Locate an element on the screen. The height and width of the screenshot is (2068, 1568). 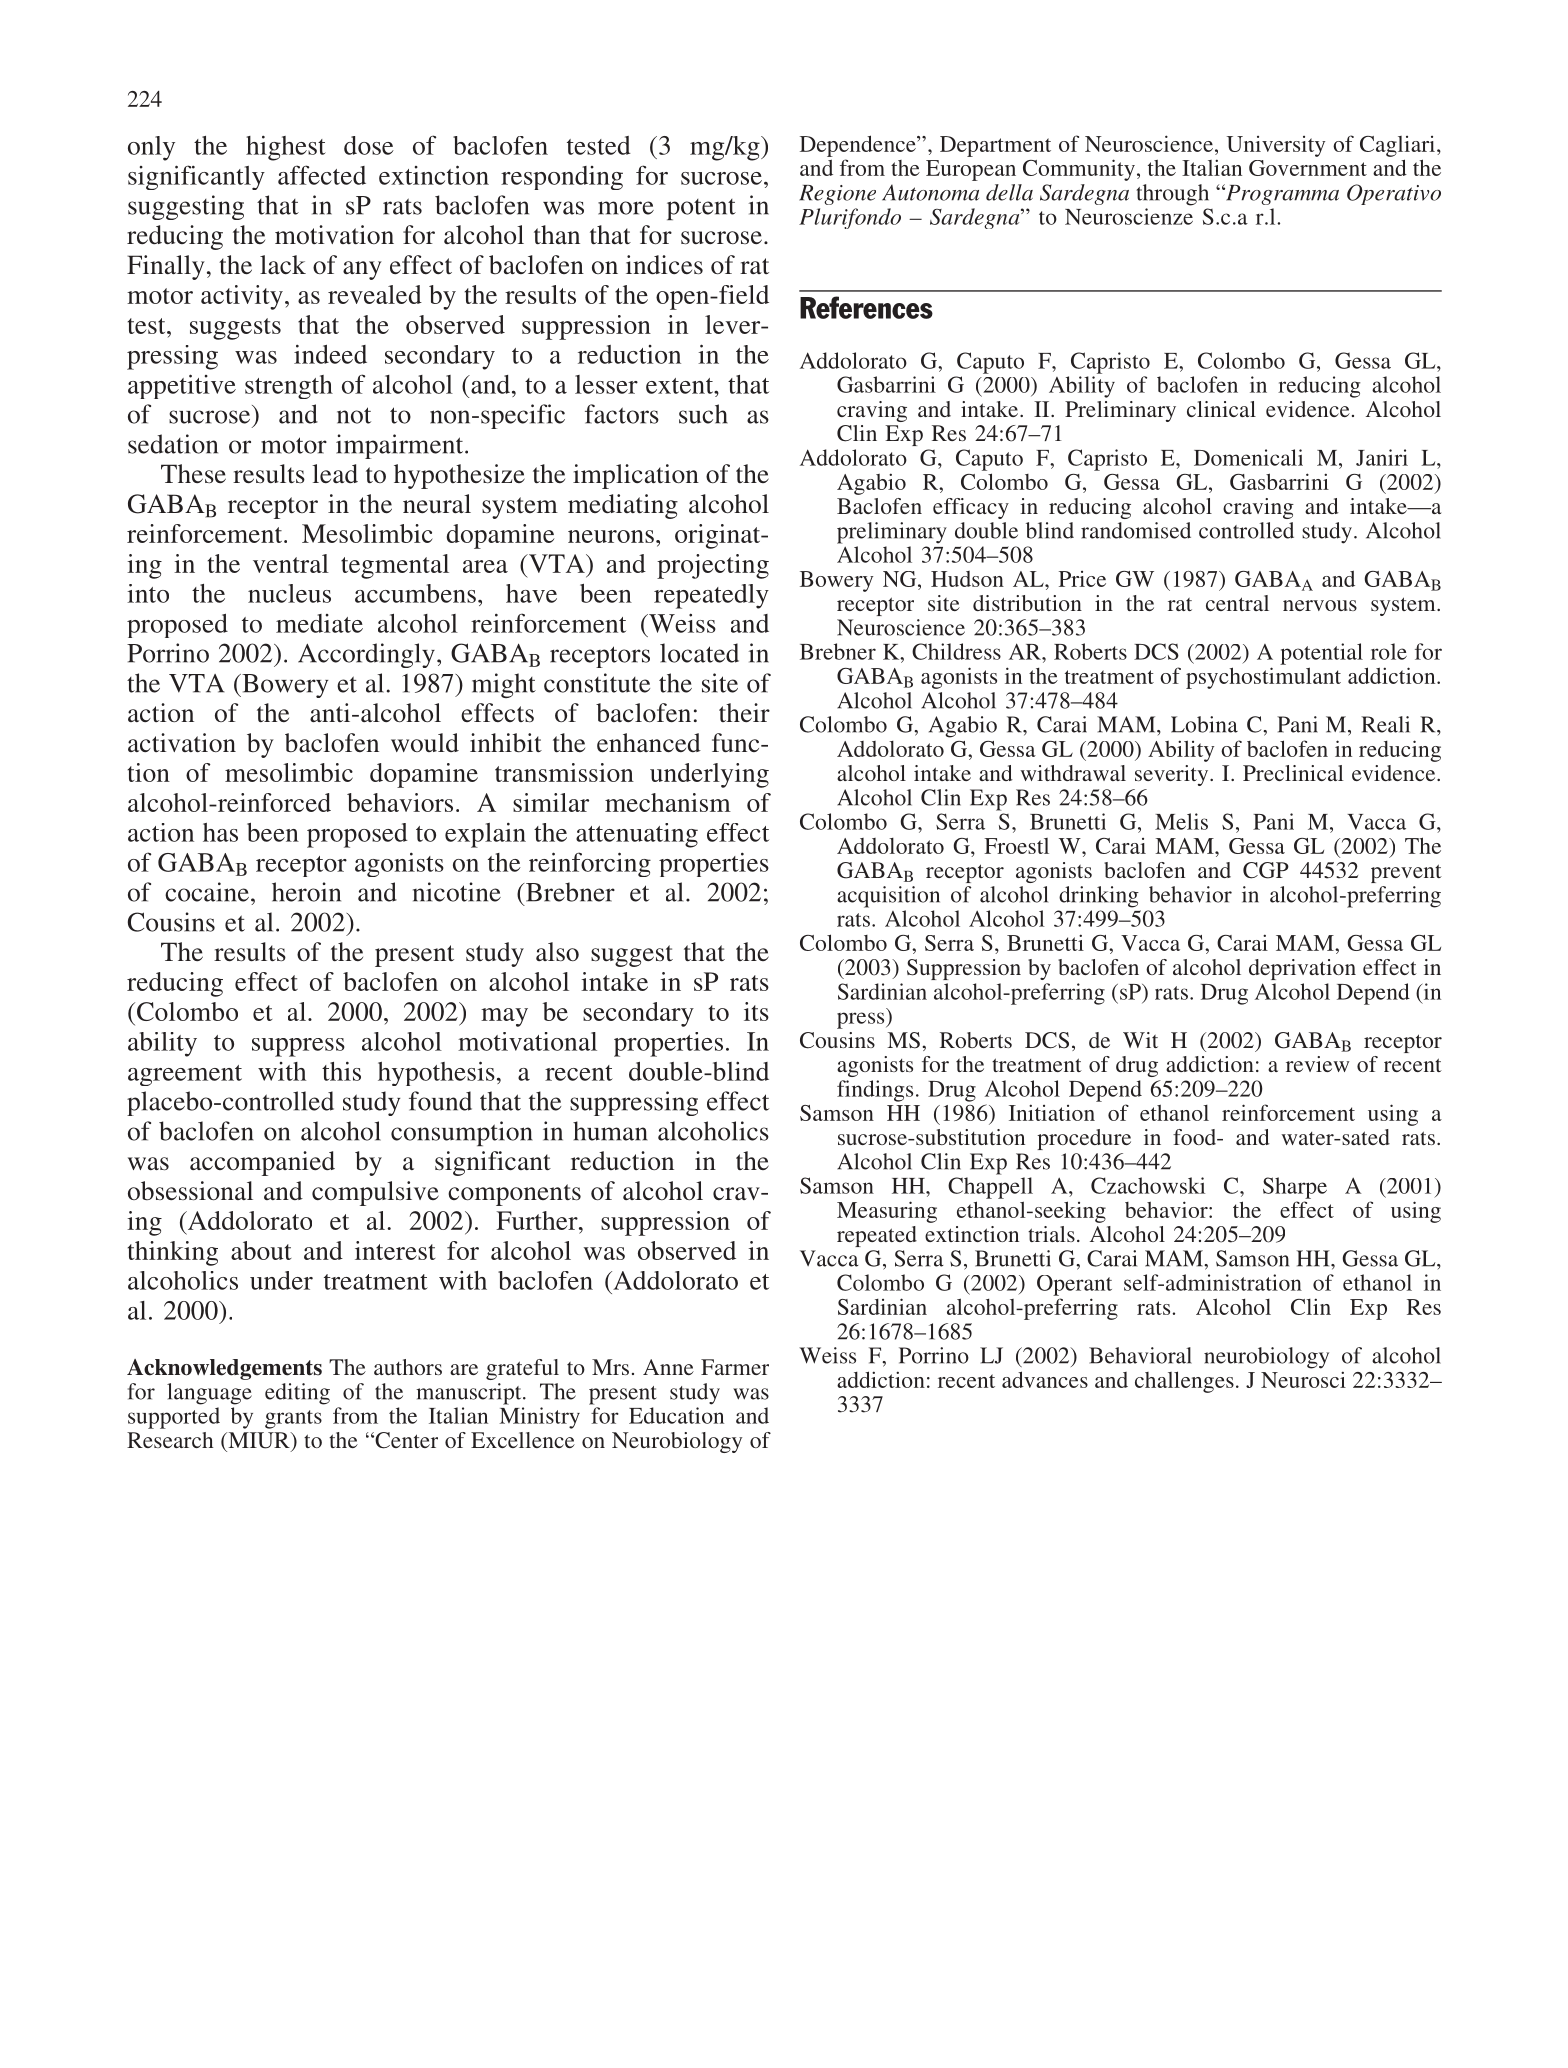
such is located at coordinates (703, 414).
